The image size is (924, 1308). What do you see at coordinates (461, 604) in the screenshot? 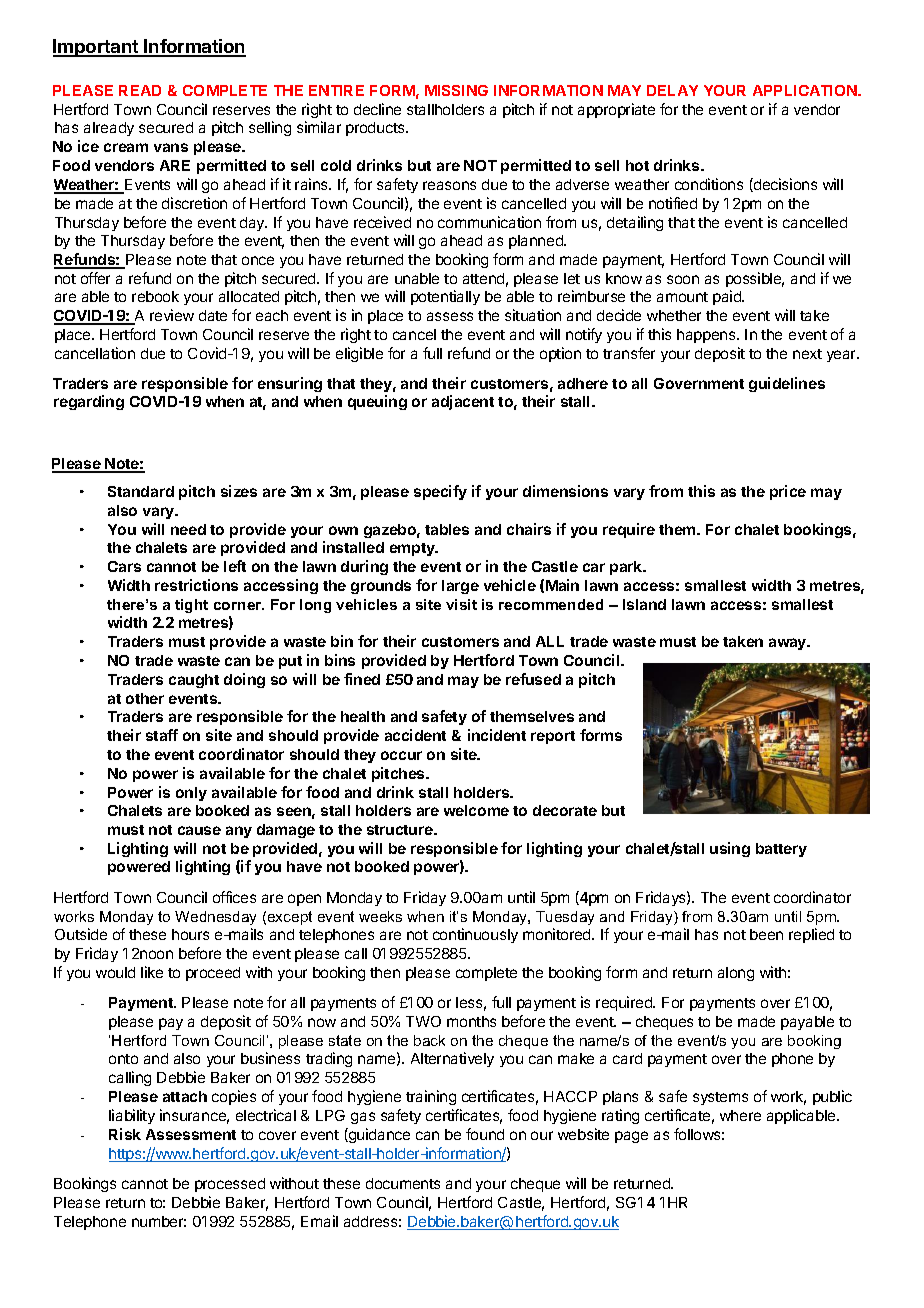
I see `visit` at bounding box center [461, 604].
